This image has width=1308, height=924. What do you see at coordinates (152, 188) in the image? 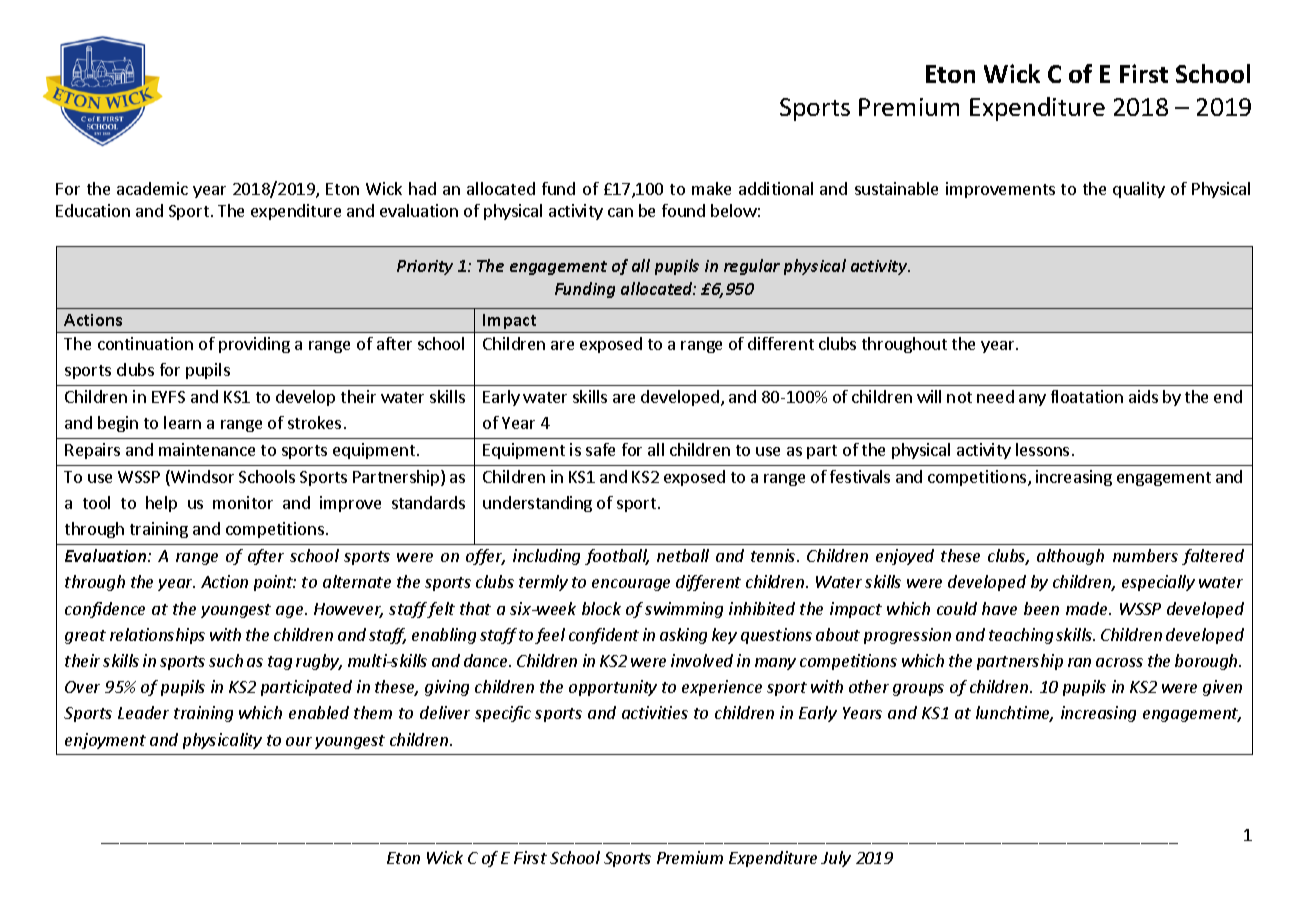
I see `academic` at bounding box center [152, 188].
